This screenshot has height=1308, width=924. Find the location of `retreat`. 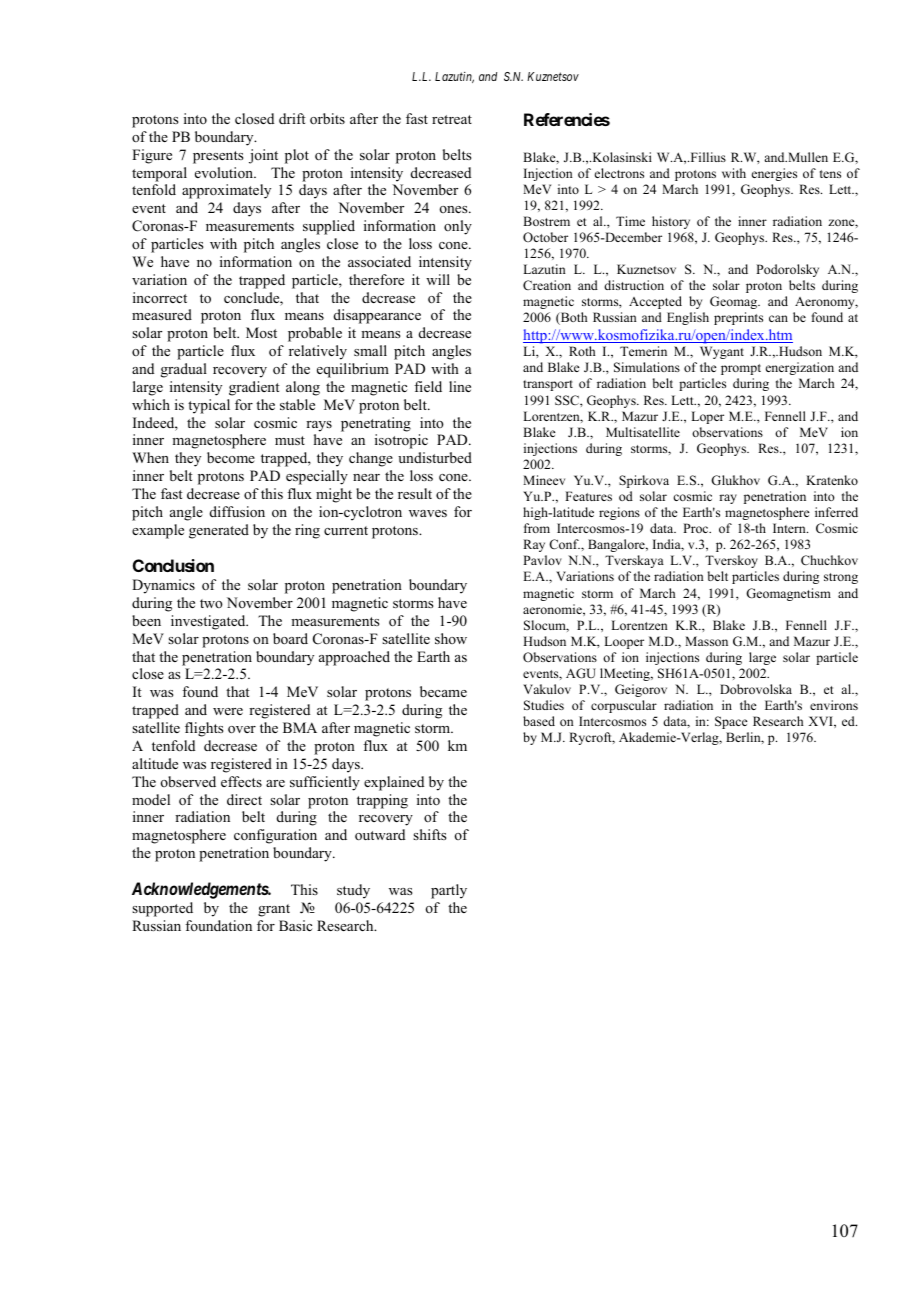

retreat is located at coordinates (452, 119).
